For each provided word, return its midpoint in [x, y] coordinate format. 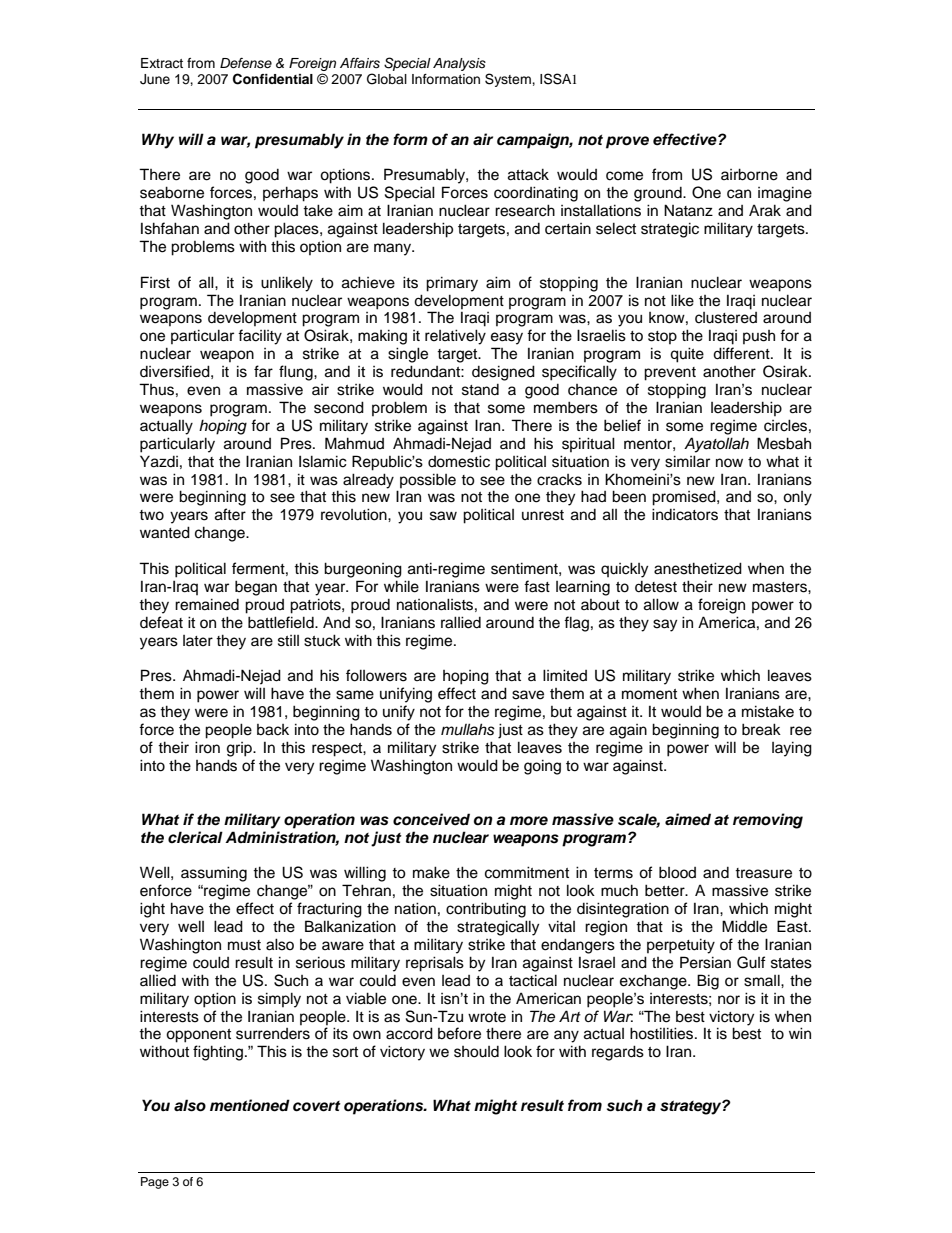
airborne [749, 174]
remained [207, 604]
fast [537, 586]
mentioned [250, 1105]
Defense [246, 63]
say [665, 625]
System [509, 80]
